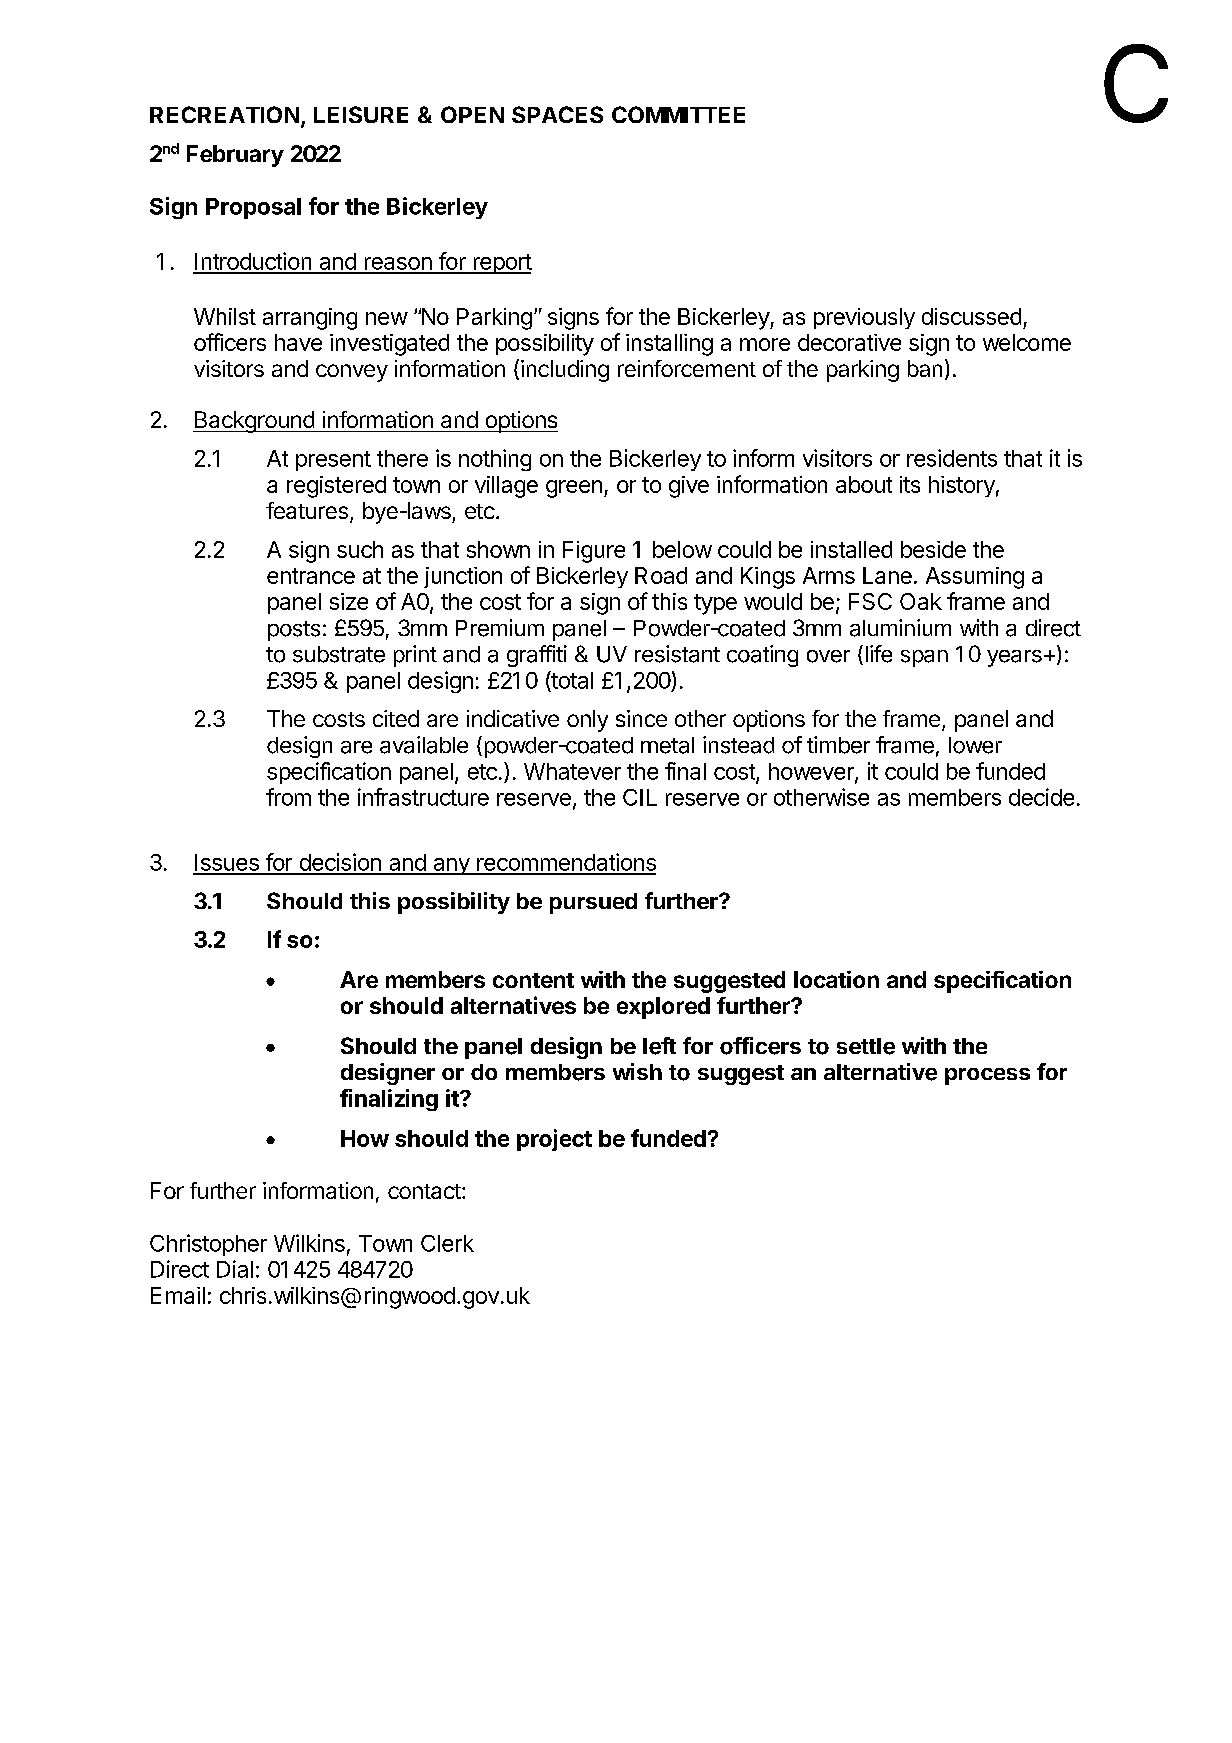 The image size is (1232, 1743). What do you see at coordinates (952, 458) in the screenshot?
I see `residents` at bounding box center [952, 458].
